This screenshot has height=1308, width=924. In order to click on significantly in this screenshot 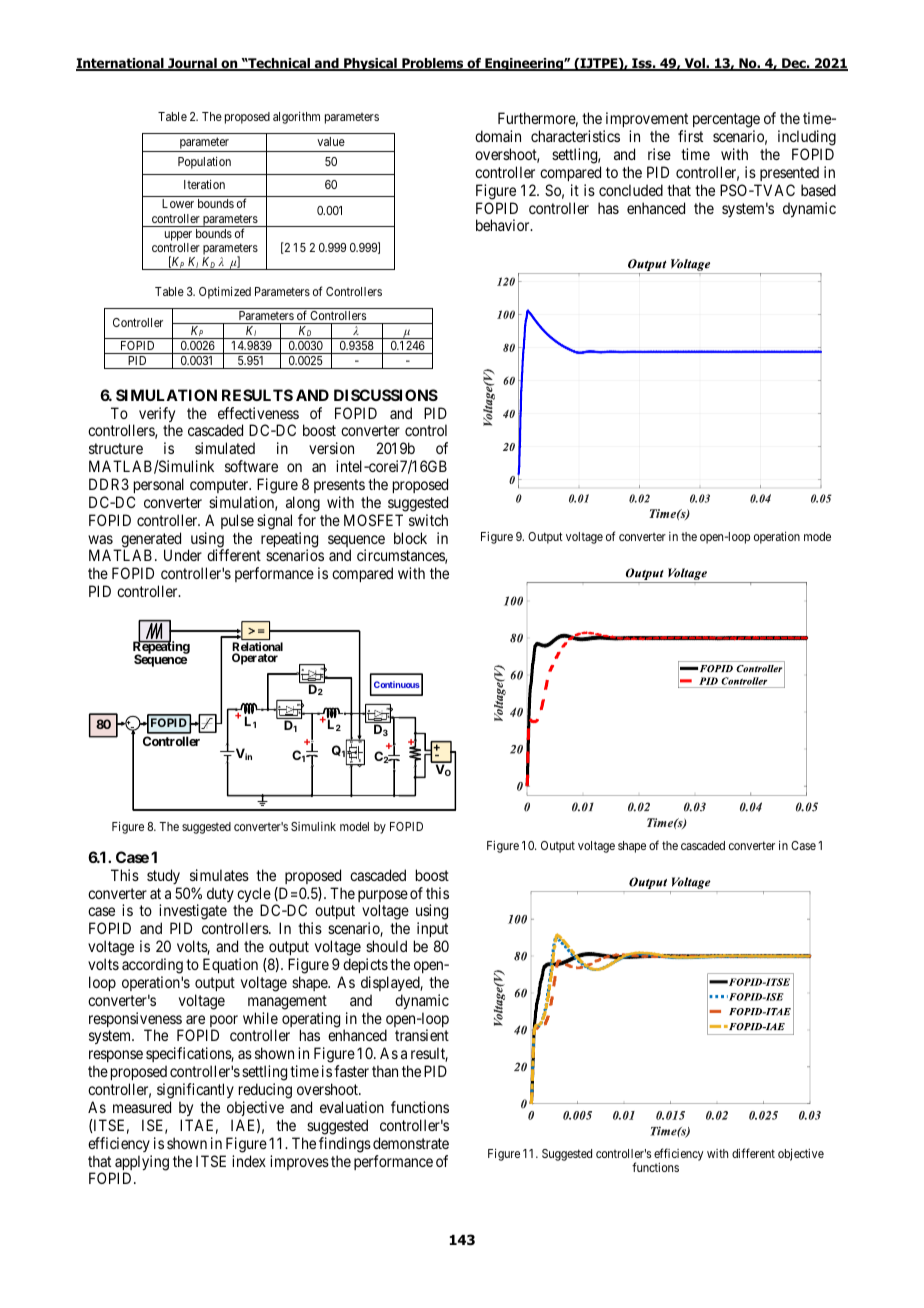, I will do `click(195, 1091)`.
